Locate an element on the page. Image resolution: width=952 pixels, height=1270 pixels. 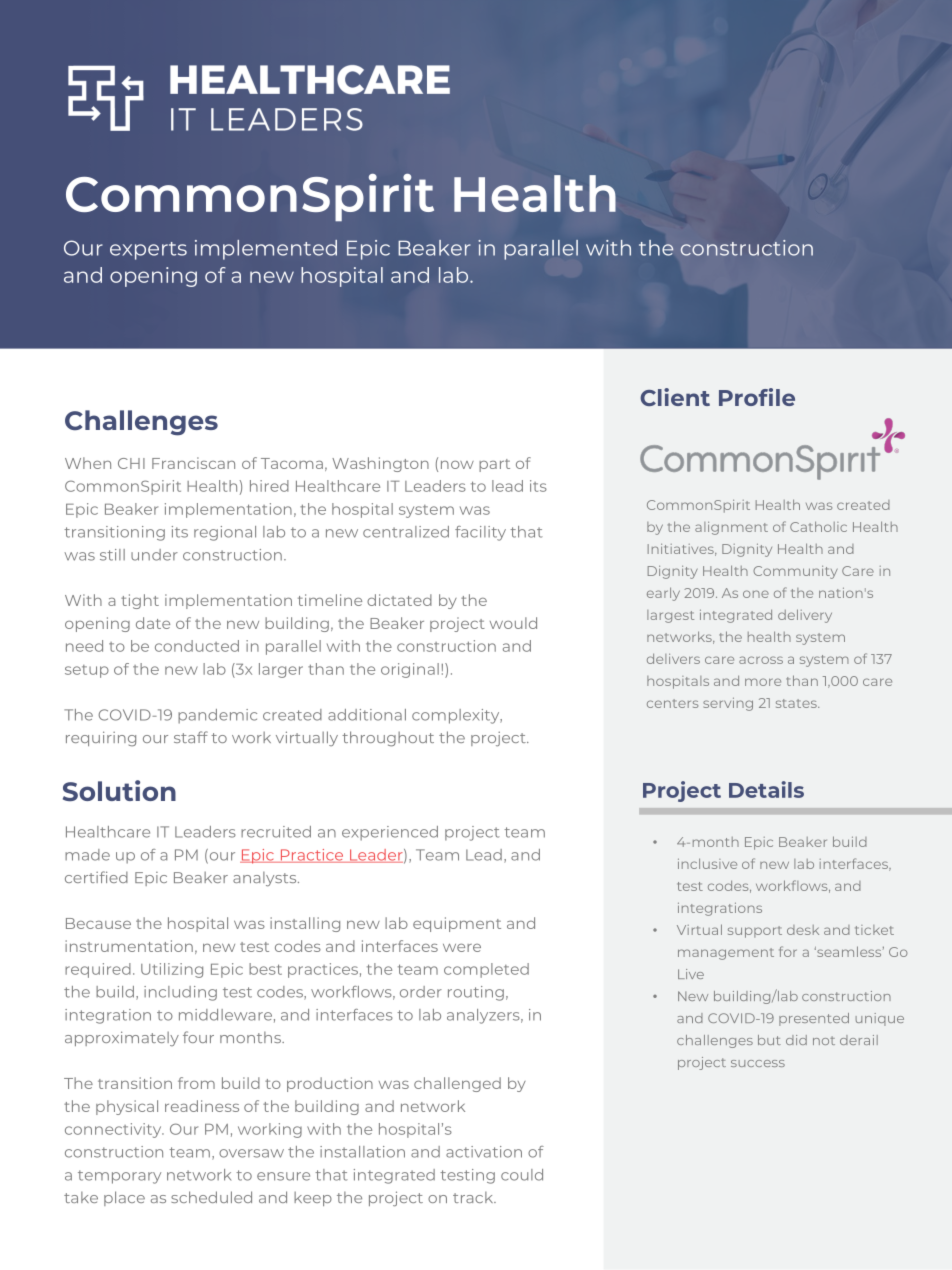
complexity is located at coordinates (457, 716).
